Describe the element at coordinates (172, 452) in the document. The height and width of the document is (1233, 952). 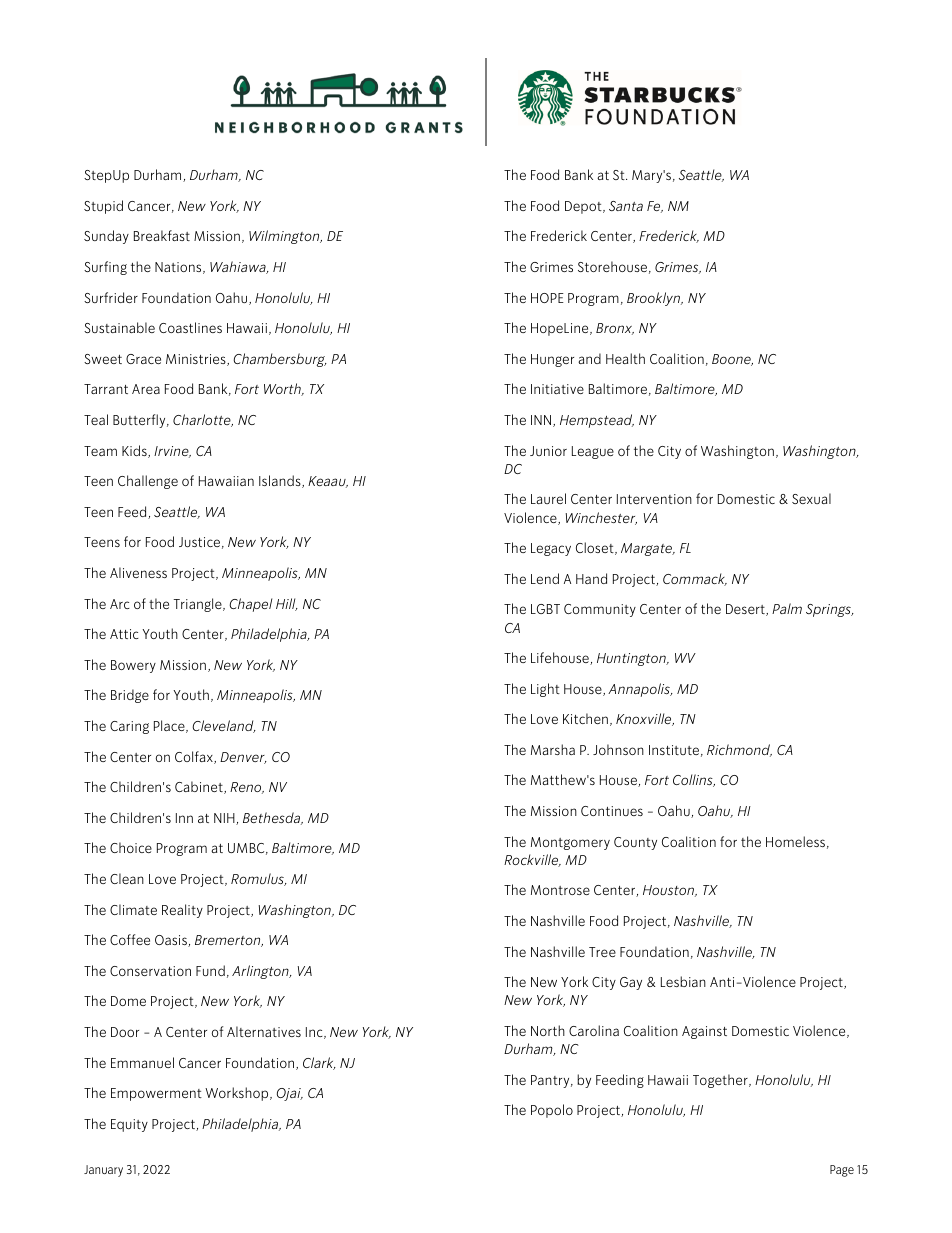
I see `Irvine` at that location.
